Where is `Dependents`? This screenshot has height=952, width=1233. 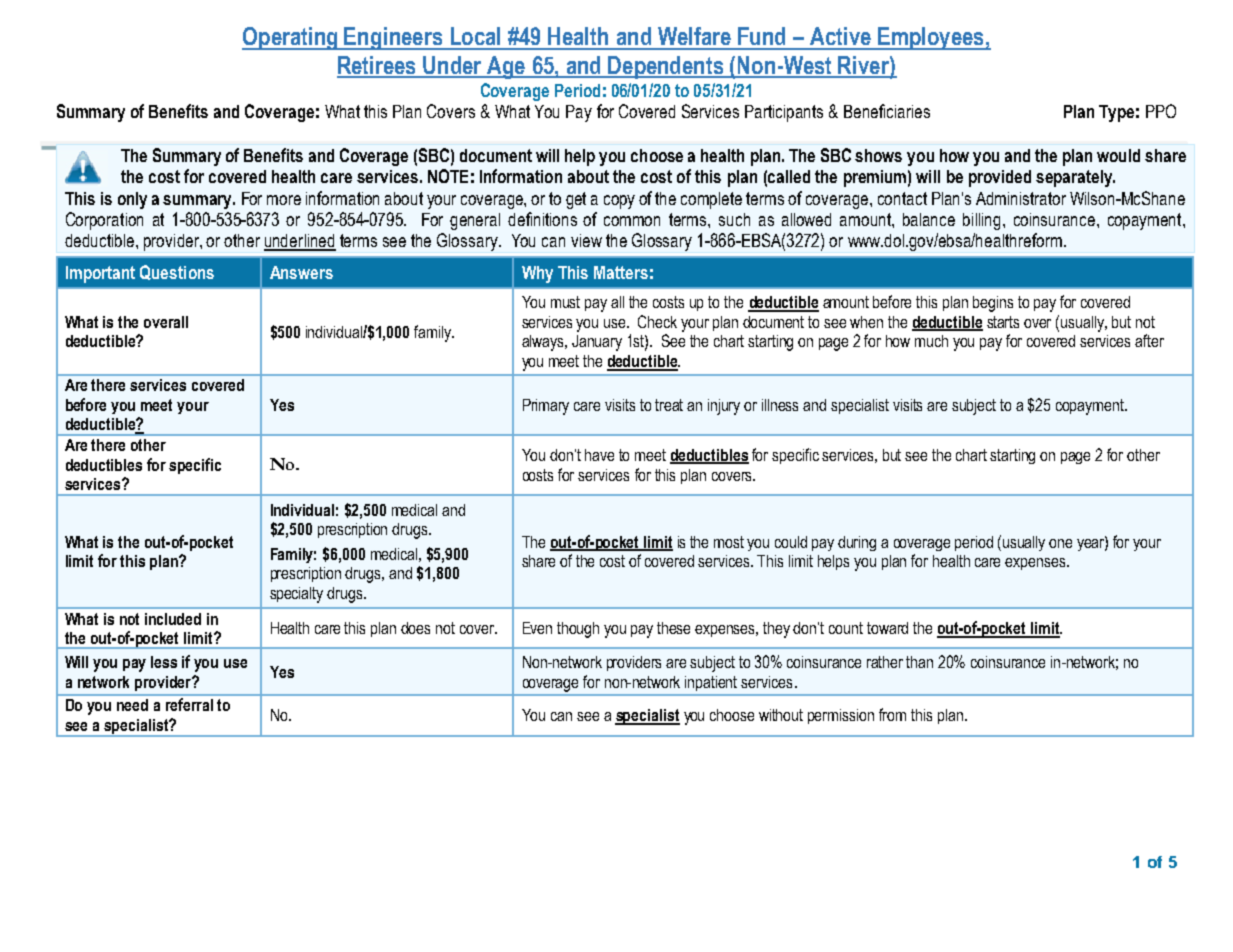
Dependents is located at coordinates (666, 67).
